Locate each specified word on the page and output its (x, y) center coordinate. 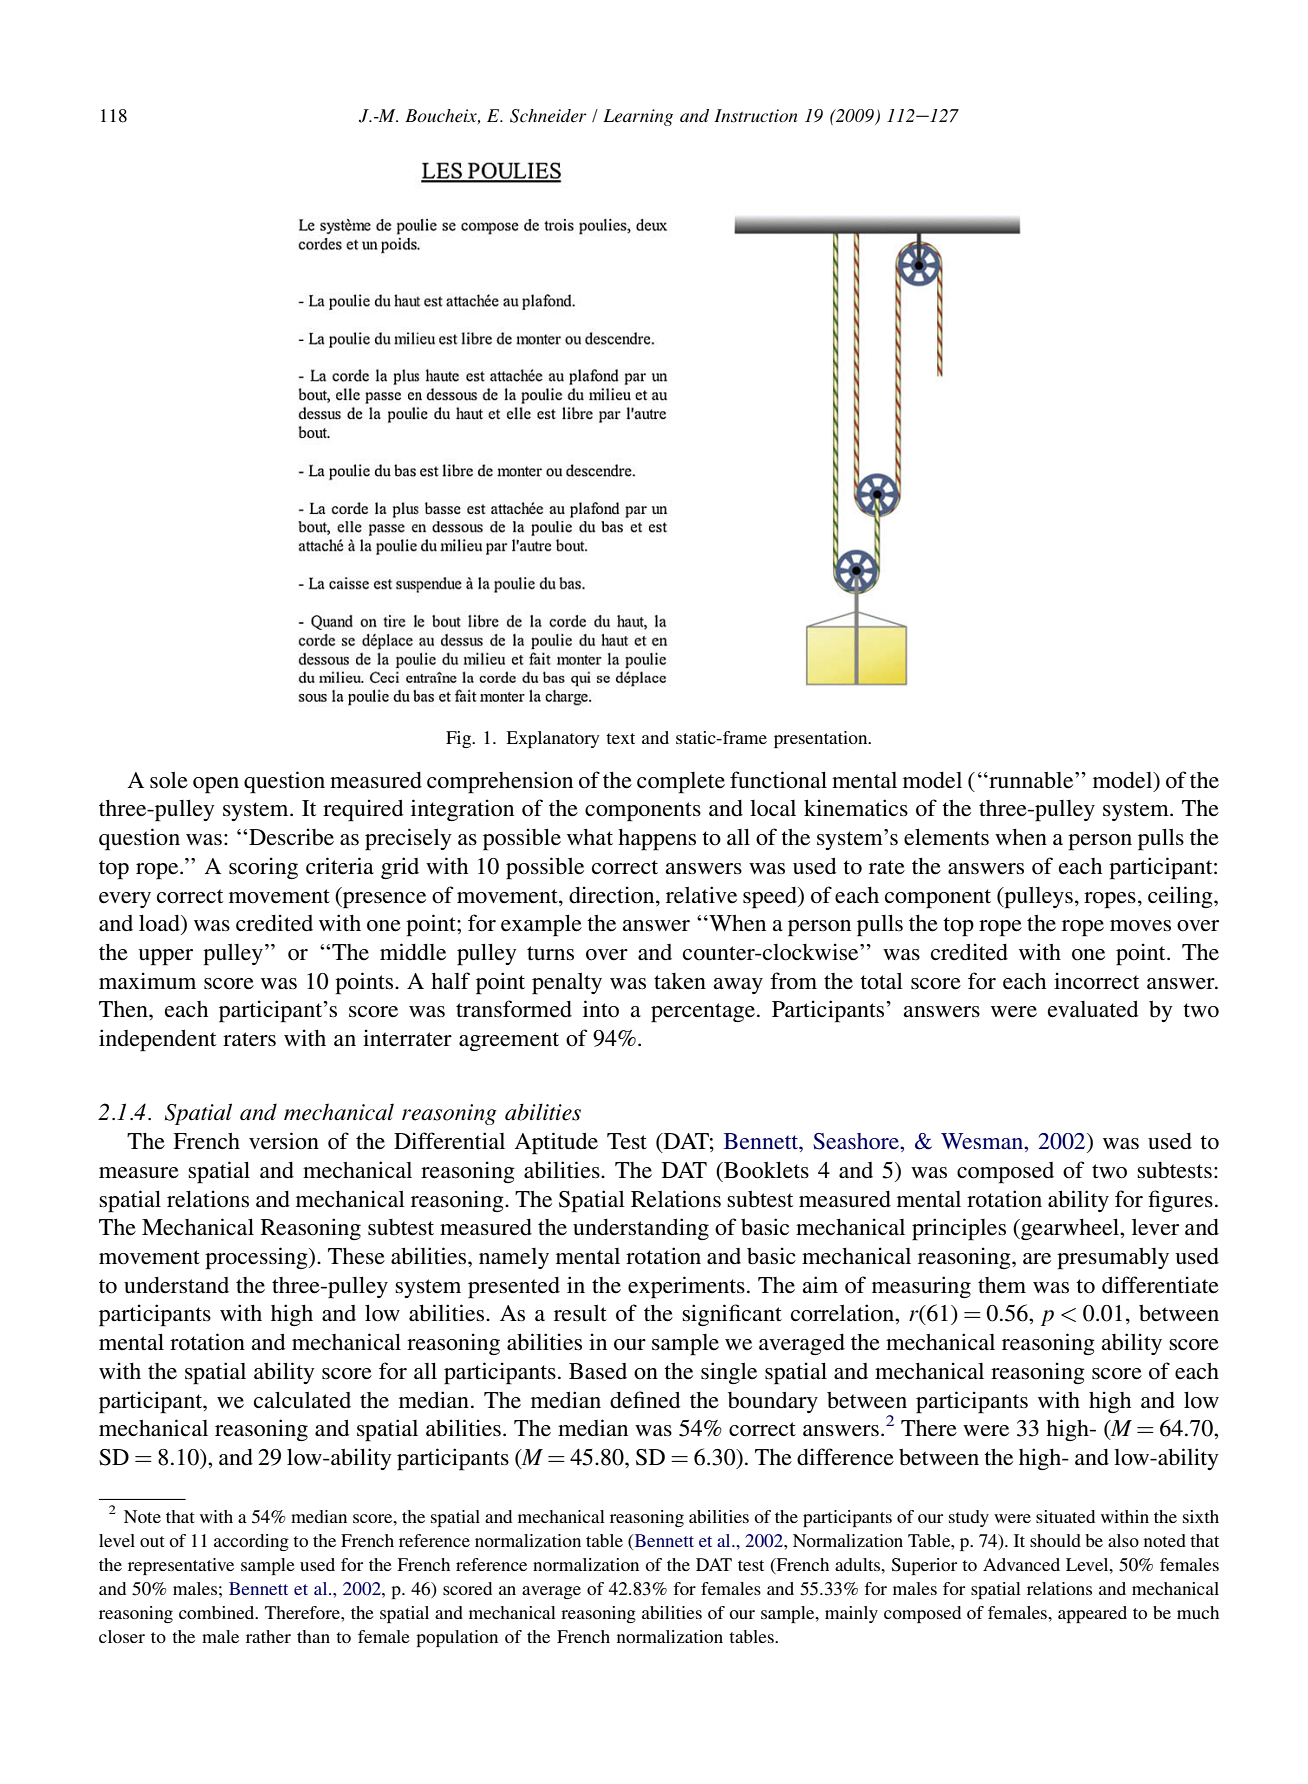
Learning (638, 117)
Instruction (755, 116)
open (216, 785)
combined (218, 1612)
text (620, 738)
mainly (851, 1614)
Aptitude (556, 1143)
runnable (1031, 780)
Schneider (548, 116)
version (284, 1141)
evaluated (1093, 1009)
